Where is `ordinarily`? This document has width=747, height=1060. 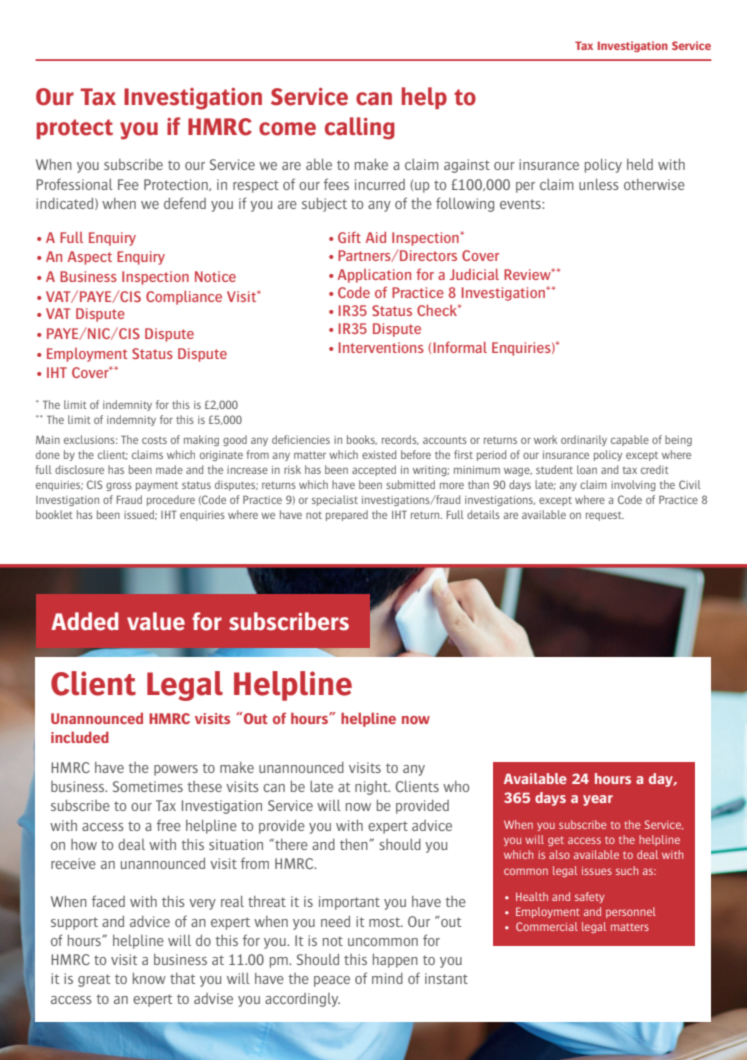
ordinarily is located at coordinates (584, 440).
